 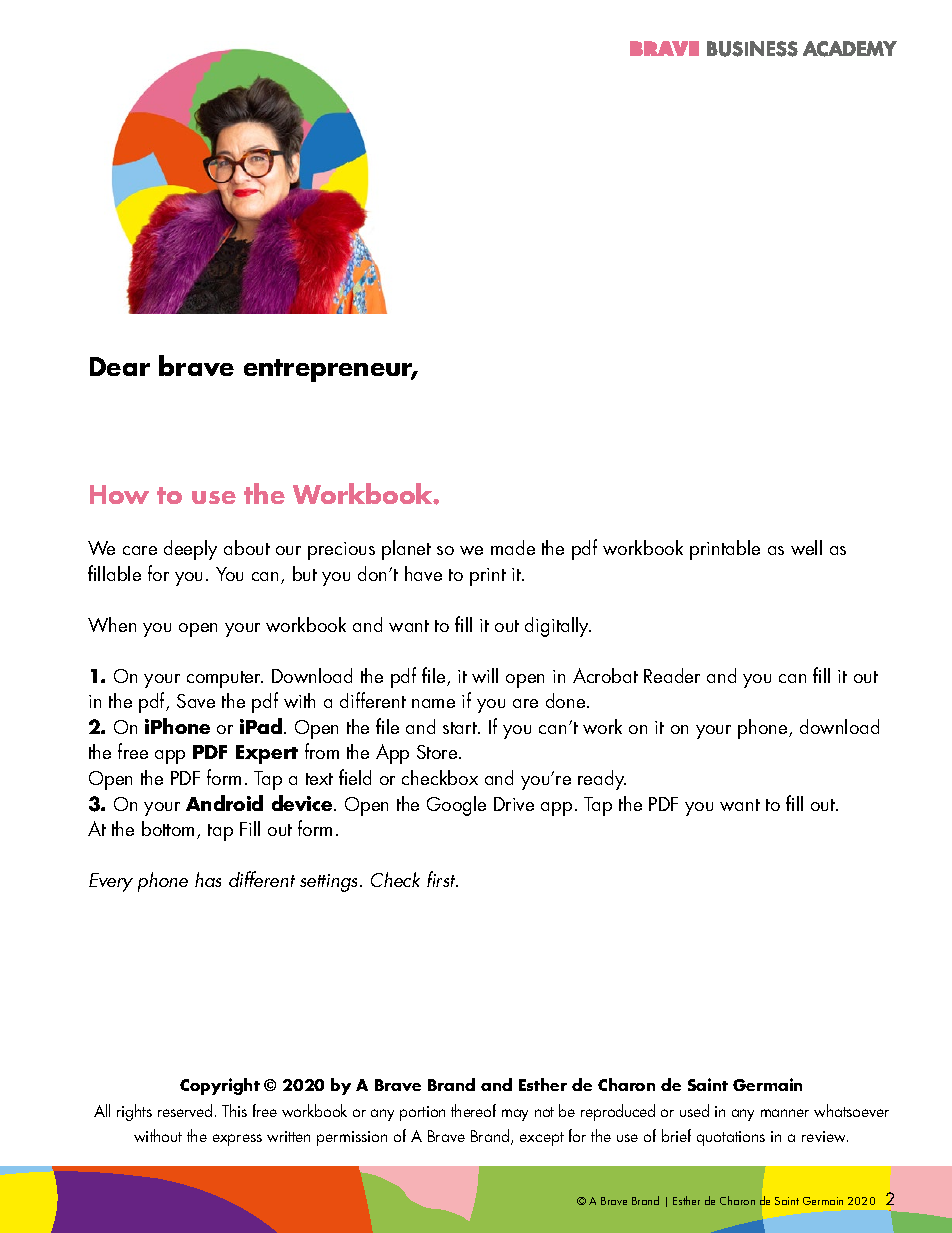 What do you see at coordinates (806, 547) in the screenshot?
I see `well` at bounding box center [806, 547].
